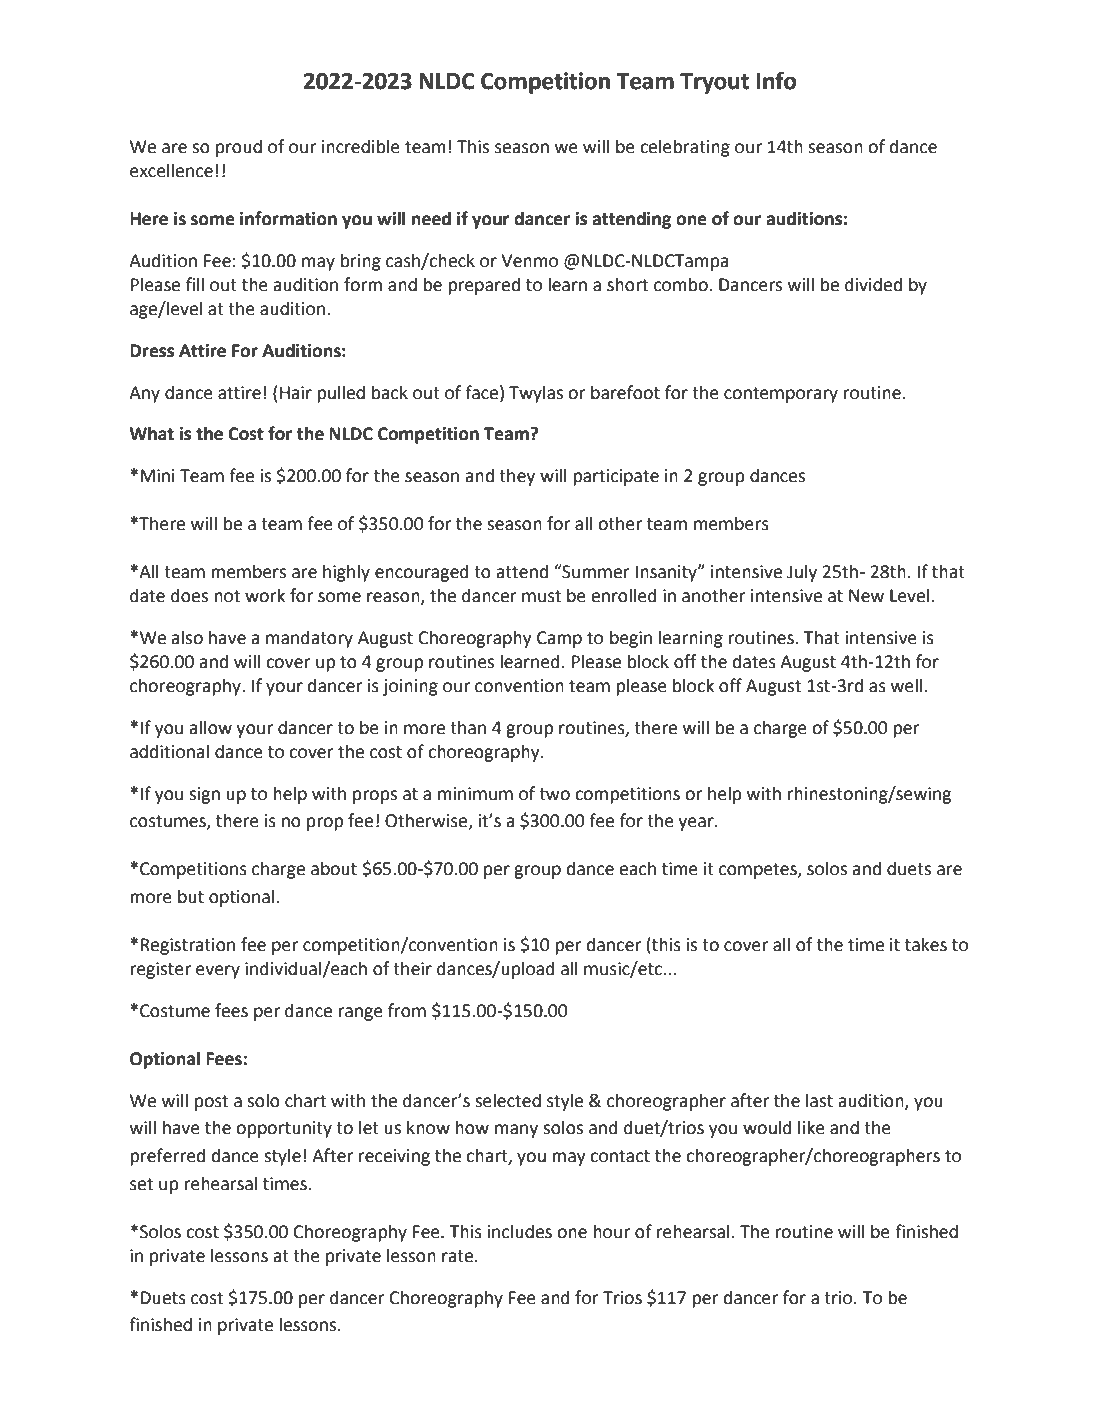 The height and width of the screenshot is (1424, 1100). What do you see at coordinates (520, 1231) in the screenshot?
I see `includes` at bounding box center [520, 1231].
